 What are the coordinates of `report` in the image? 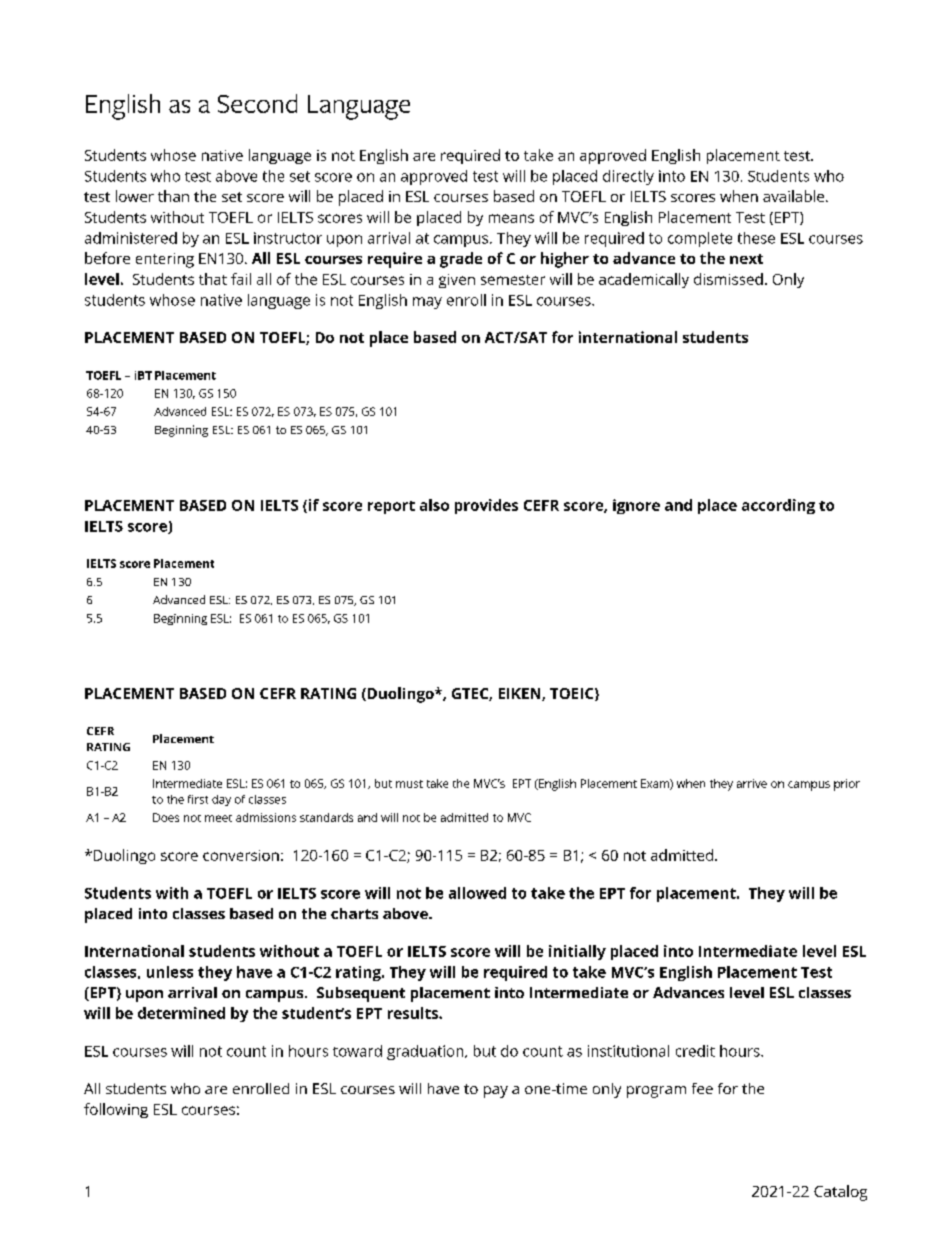 It's located at (391, 507).
